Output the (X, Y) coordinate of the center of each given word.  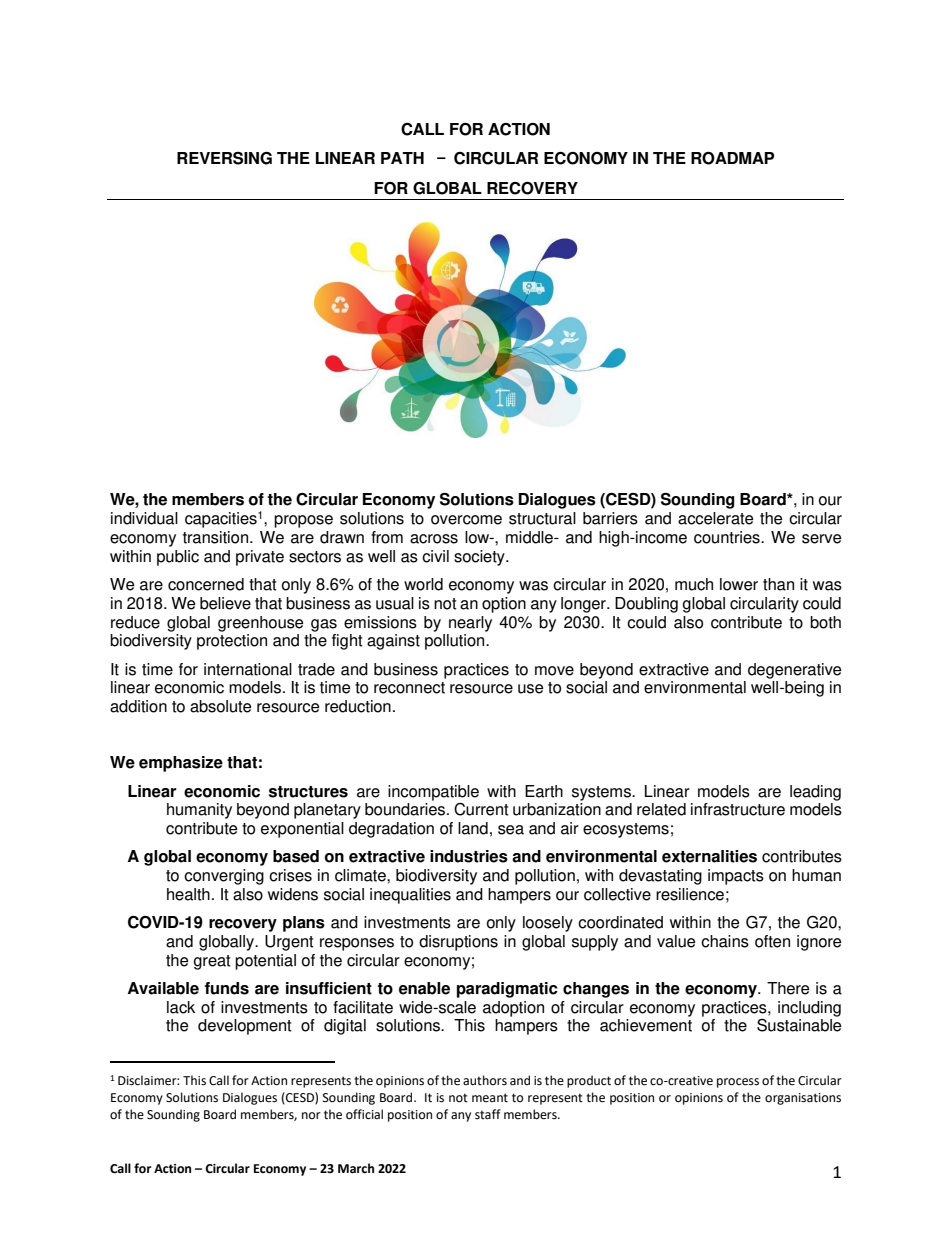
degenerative (794, 671)
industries (469, 856)
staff (488, 1114)
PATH (402, 158)
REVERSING (224, 158)
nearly (470, 624)
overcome (466, 520)
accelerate (715, 518)
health (188, 894)
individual (144, 518)
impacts (736, 877)
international (248, 669)
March (356, 1168)
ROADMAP (732, 158)
